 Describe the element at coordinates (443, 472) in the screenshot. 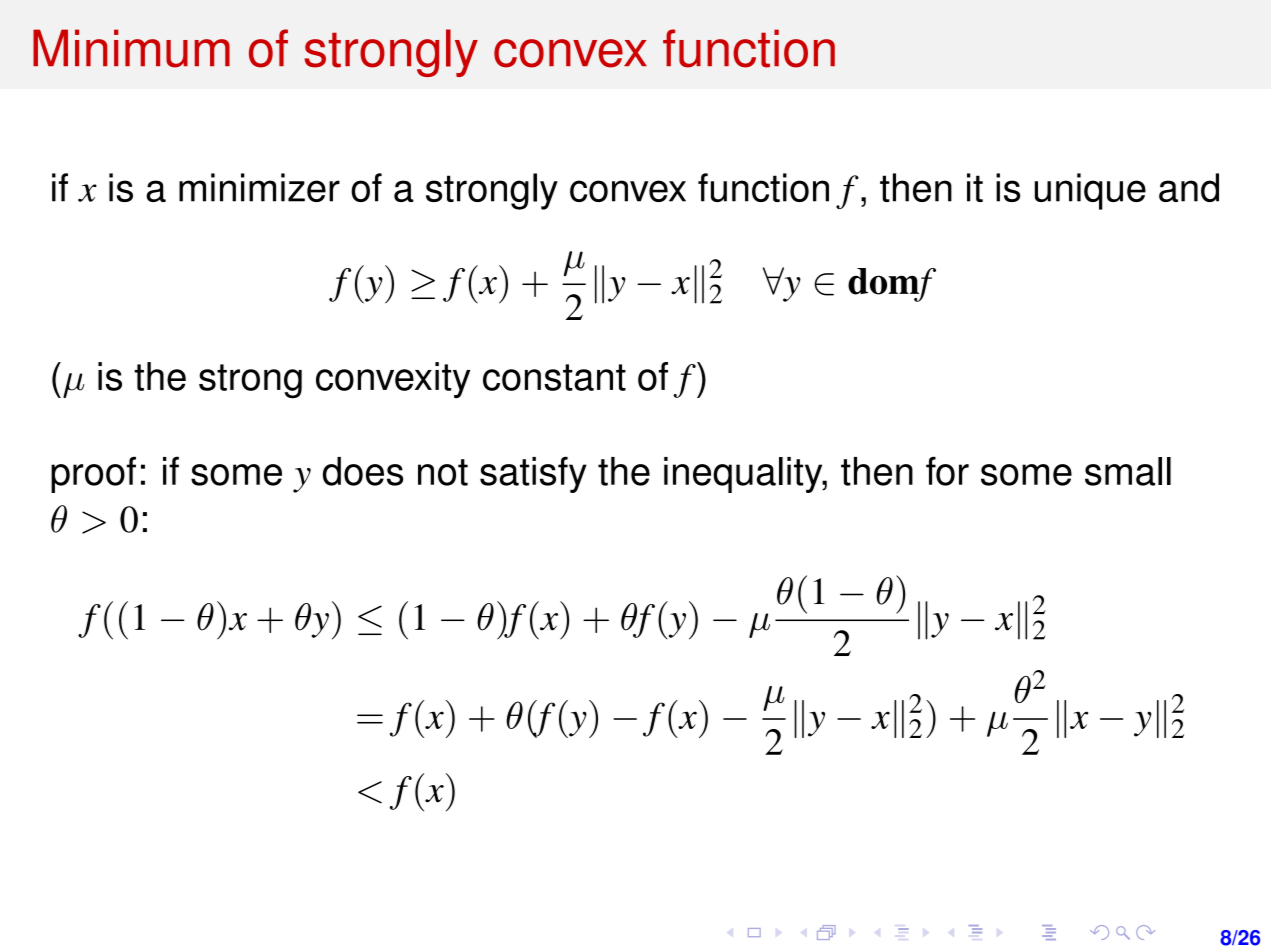

I see `not` at that location.
